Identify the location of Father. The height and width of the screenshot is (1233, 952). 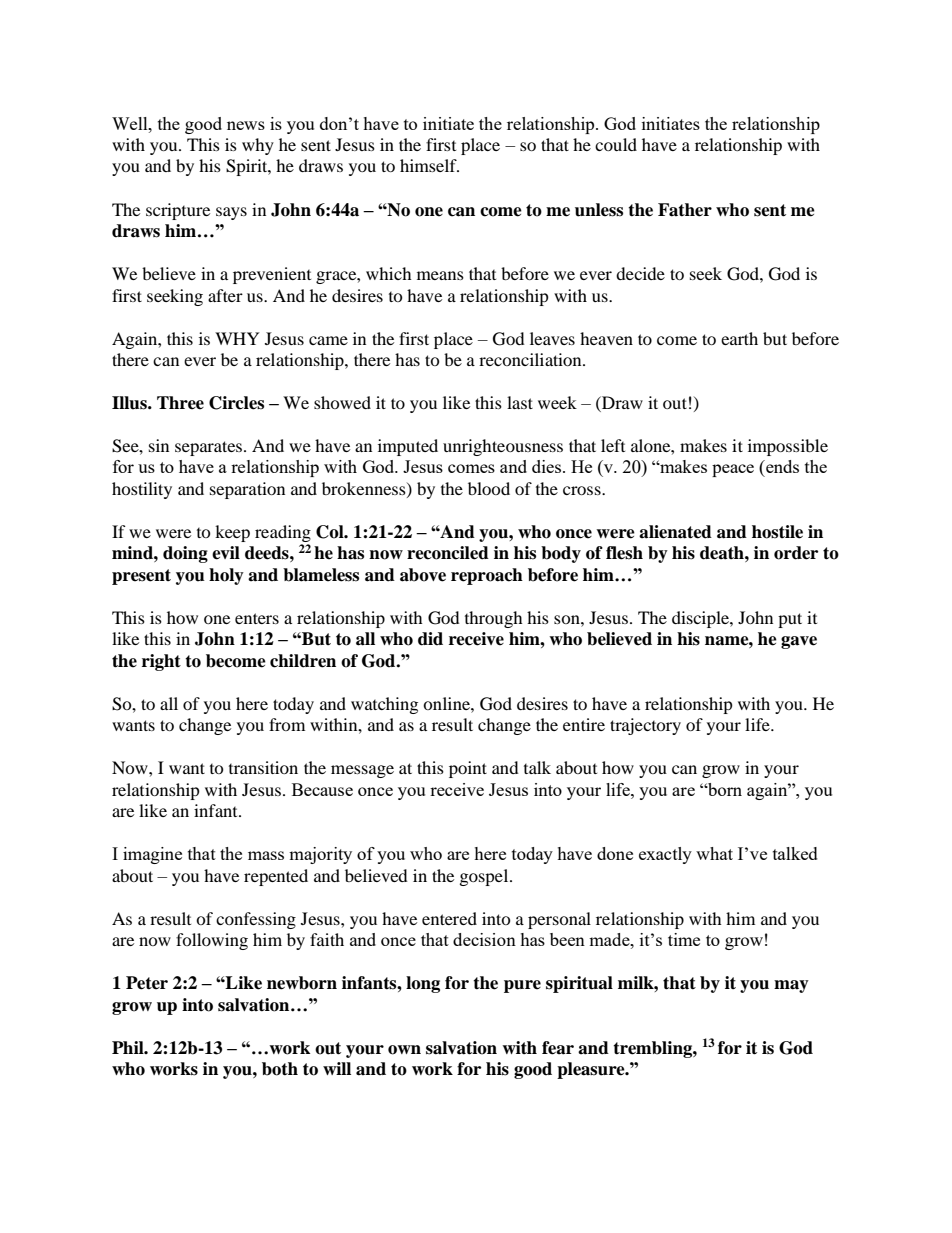
(685, 210).
